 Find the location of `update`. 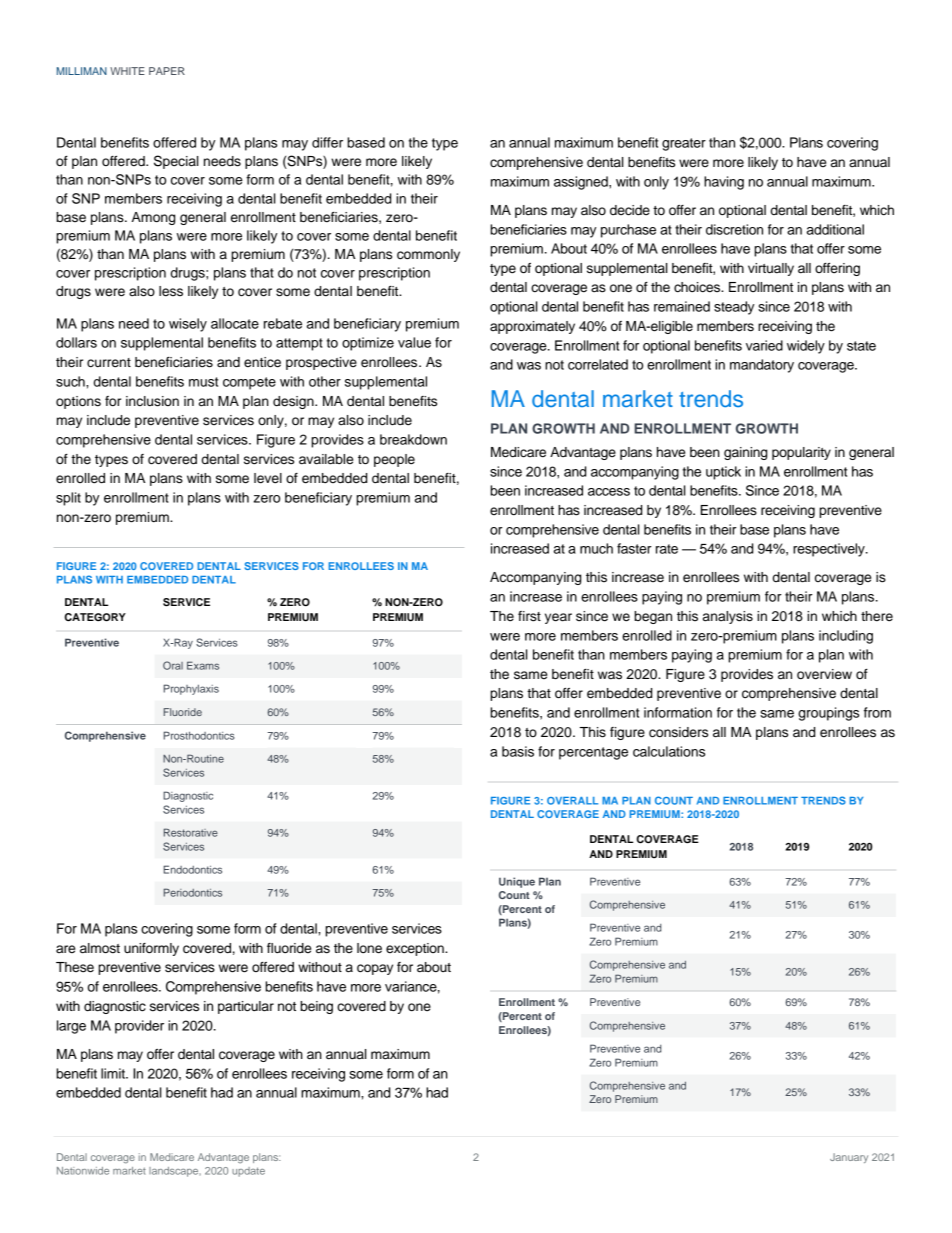

update is located at coordinates (248, 1172).
